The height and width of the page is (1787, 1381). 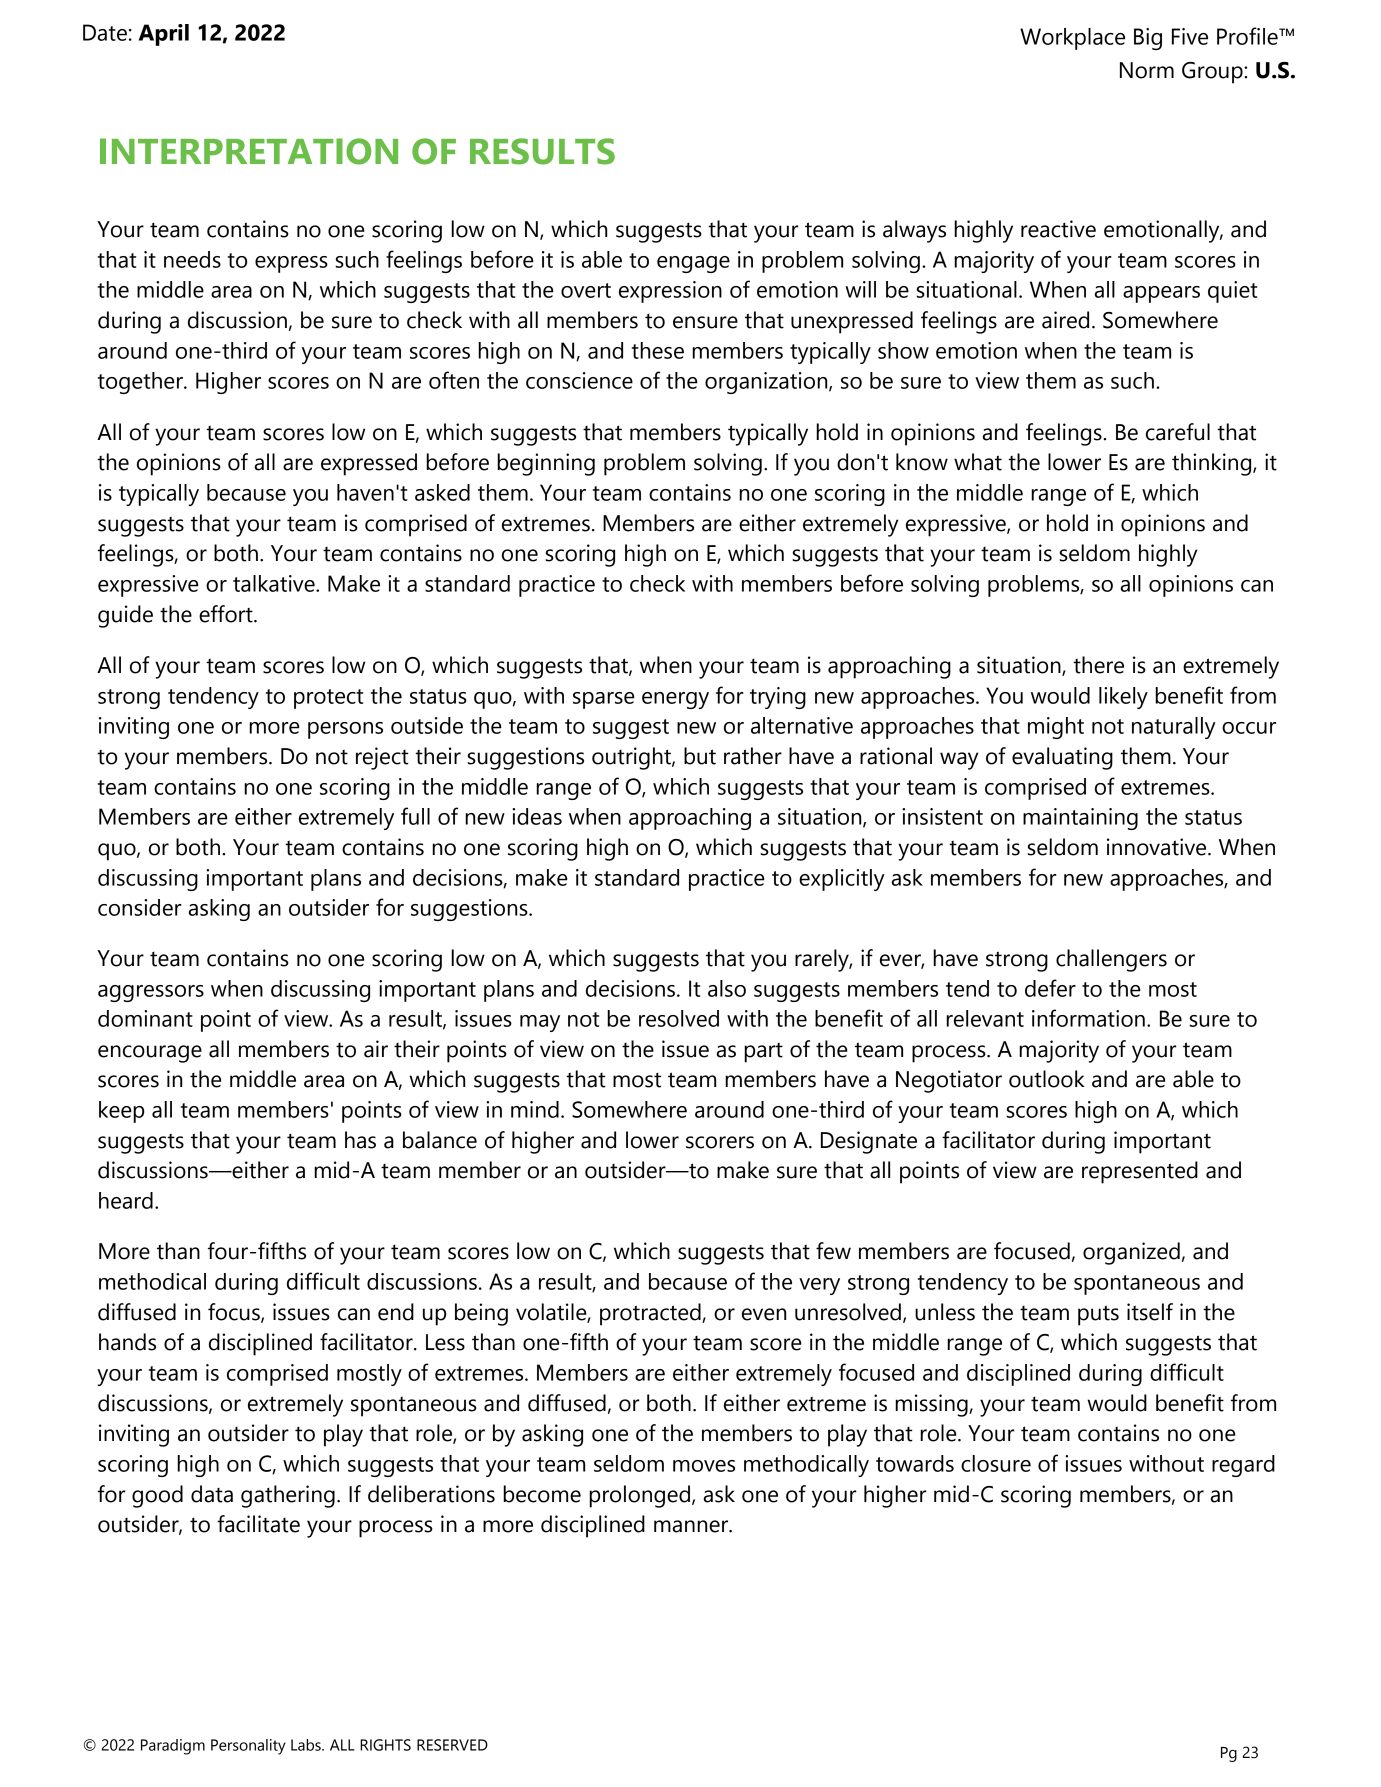 I want to click on RESERVED, so click(x=452, y=1745).
